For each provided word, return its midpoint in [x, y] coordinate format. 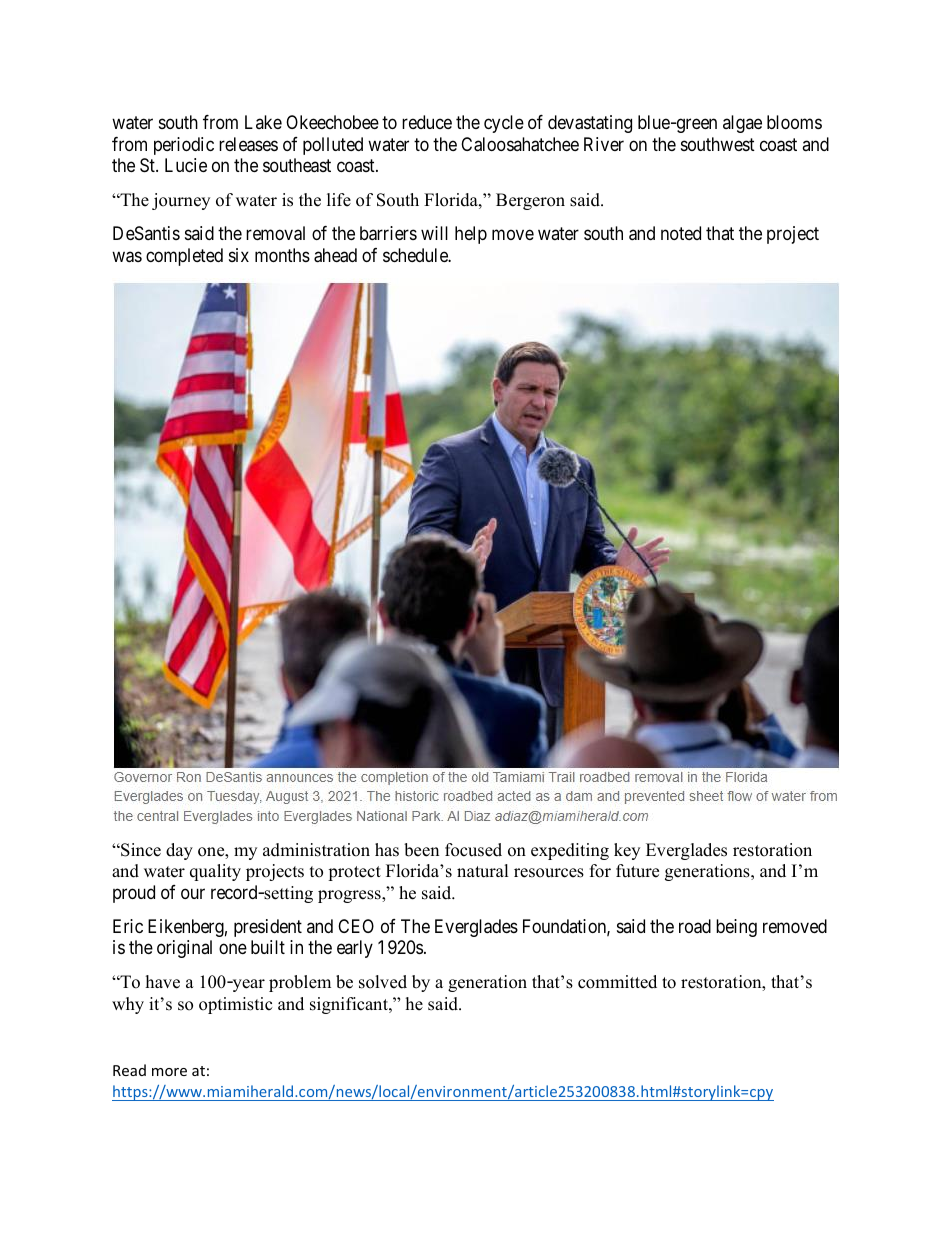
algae [742, 124]
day [179, 851]
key [627, 851]
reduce [427, 122]
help [471, 235]
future [637, 871]
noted [681, 233]
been [421, 850]
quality [215, 872]
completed [184, 257]
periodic [184, 146]
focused [473, 850]
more [169, 1072]
